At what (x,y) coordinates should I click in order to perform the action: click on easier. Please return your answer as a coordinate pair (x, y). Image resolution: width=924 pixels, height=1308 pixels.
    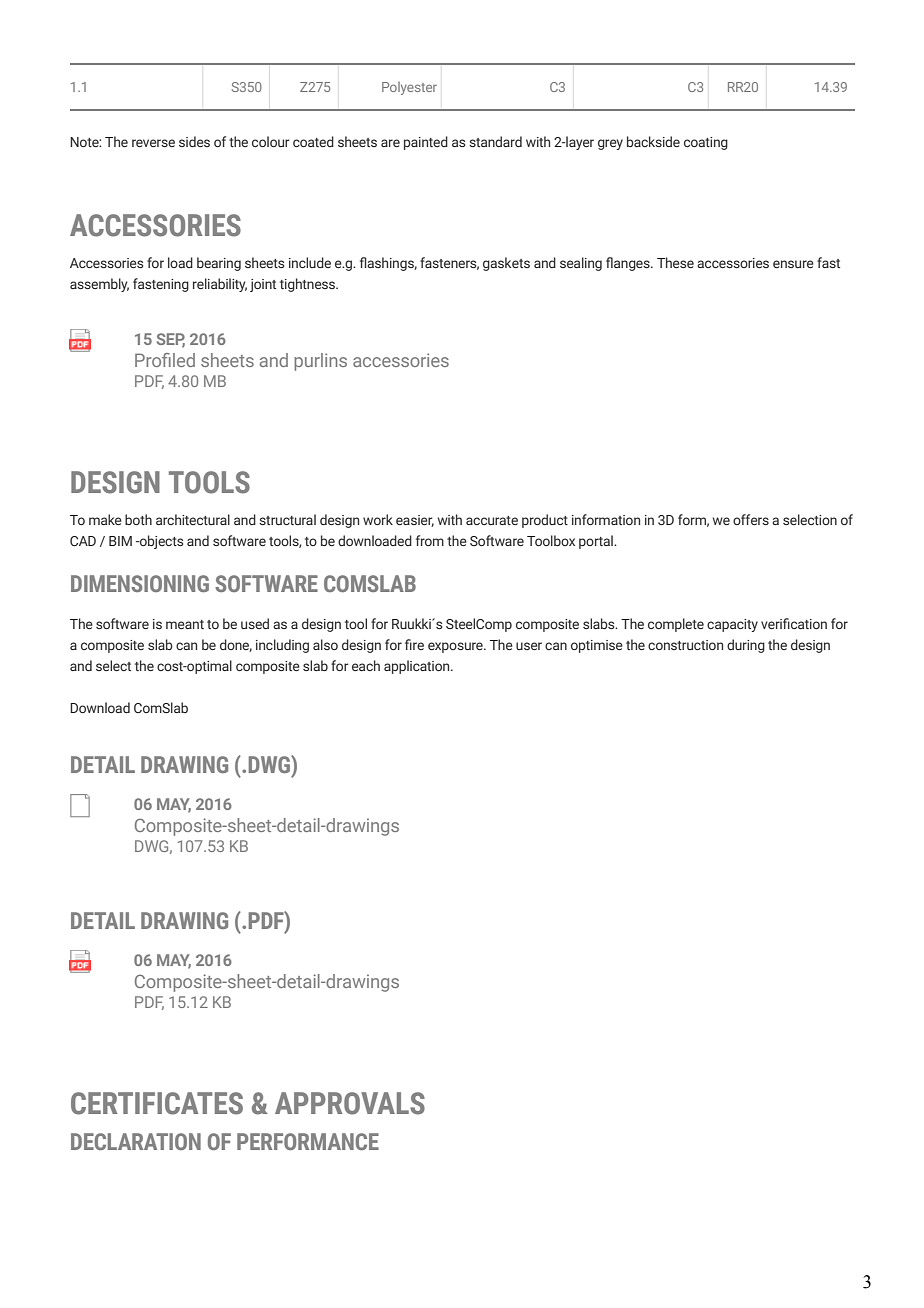
    Looking at the image, I should click on (415, 521).
